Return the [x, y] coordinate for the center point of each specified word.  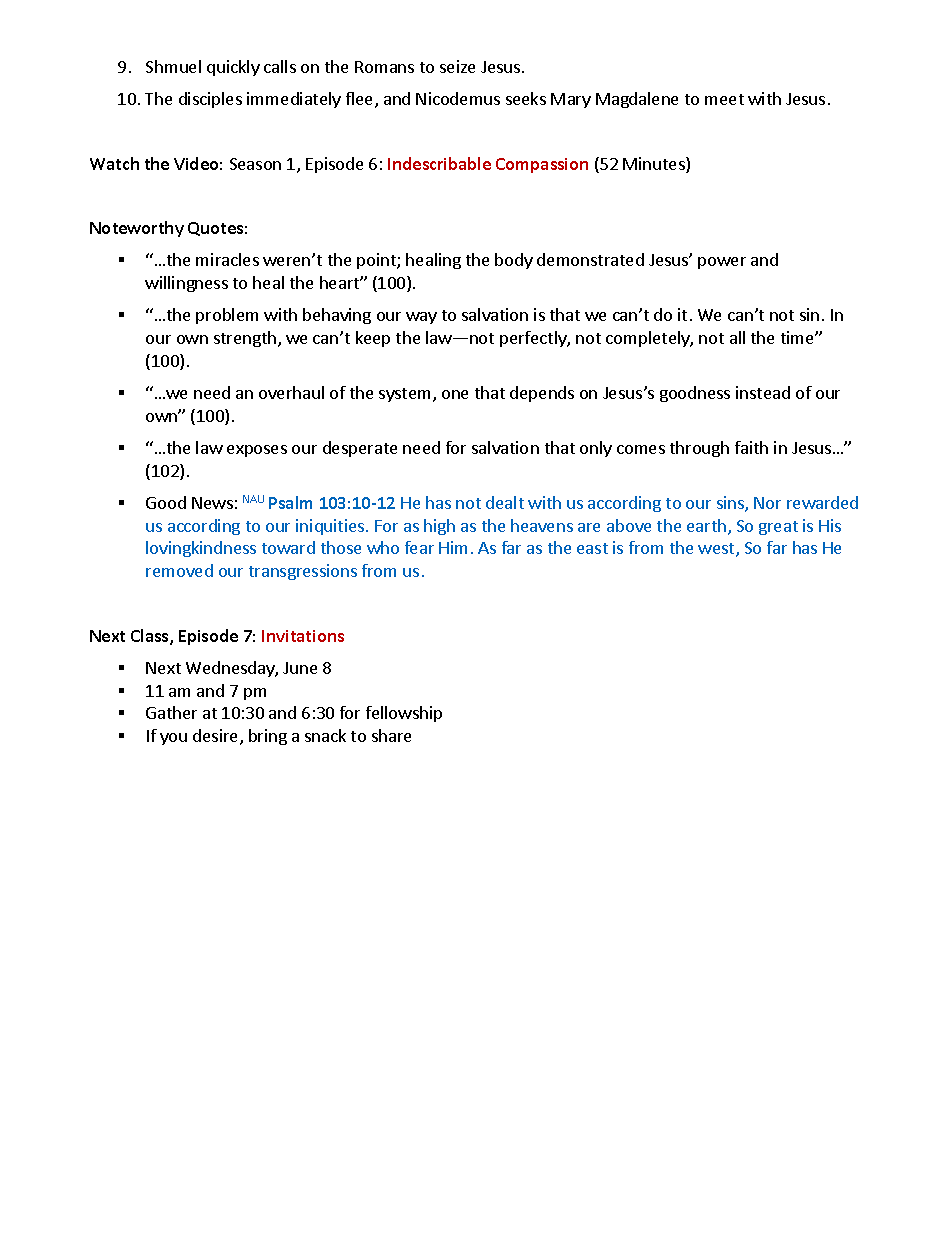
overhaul [291, 392]
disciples [210, 100]
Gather [171, 712]
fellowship [404, 714]
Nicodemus [458, 98]
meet [724, 99]
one [455, 394]
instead [763, 392]
